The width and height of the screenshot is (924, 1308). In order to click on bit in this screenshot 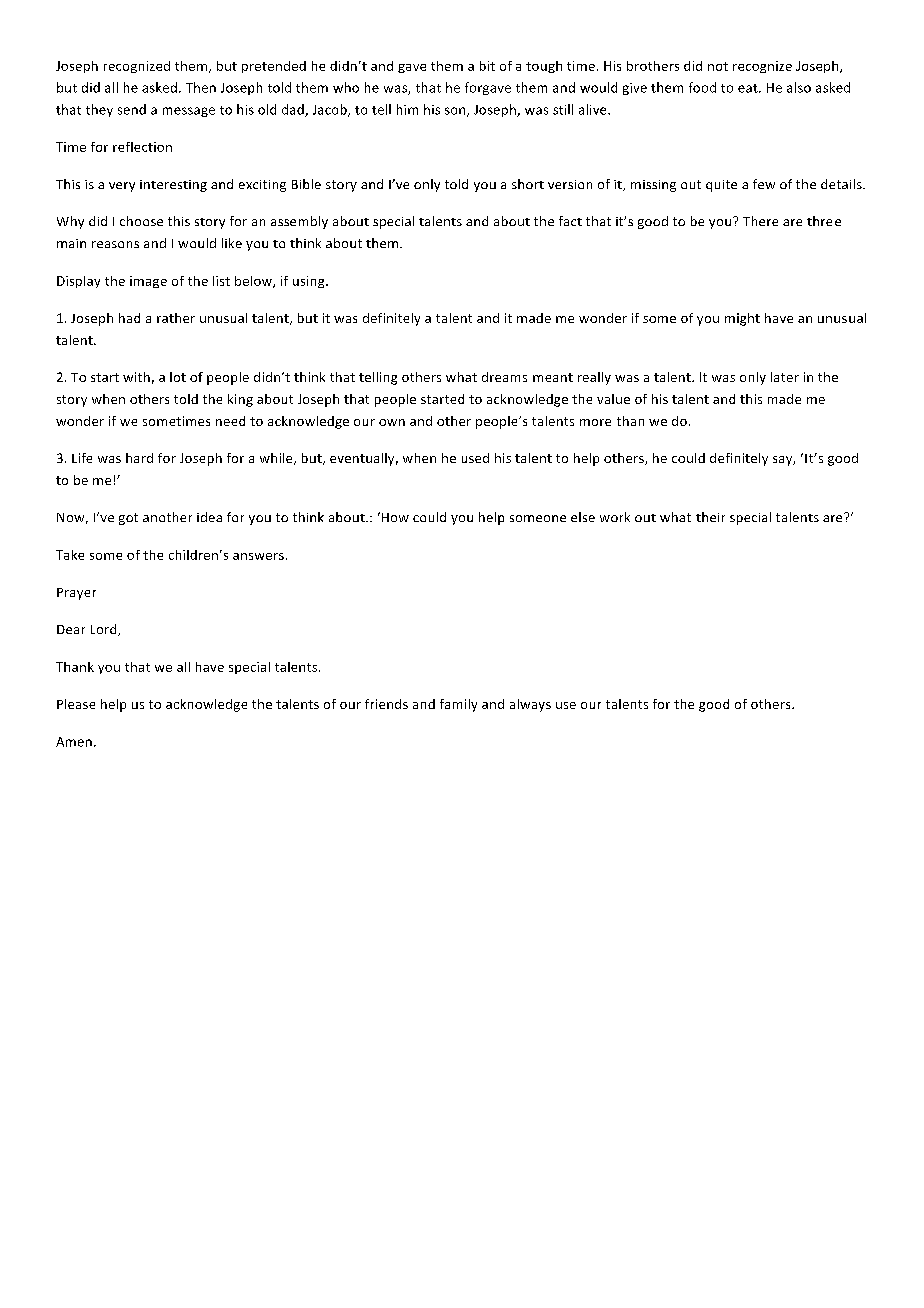, I will do `click(487, 66)`.
